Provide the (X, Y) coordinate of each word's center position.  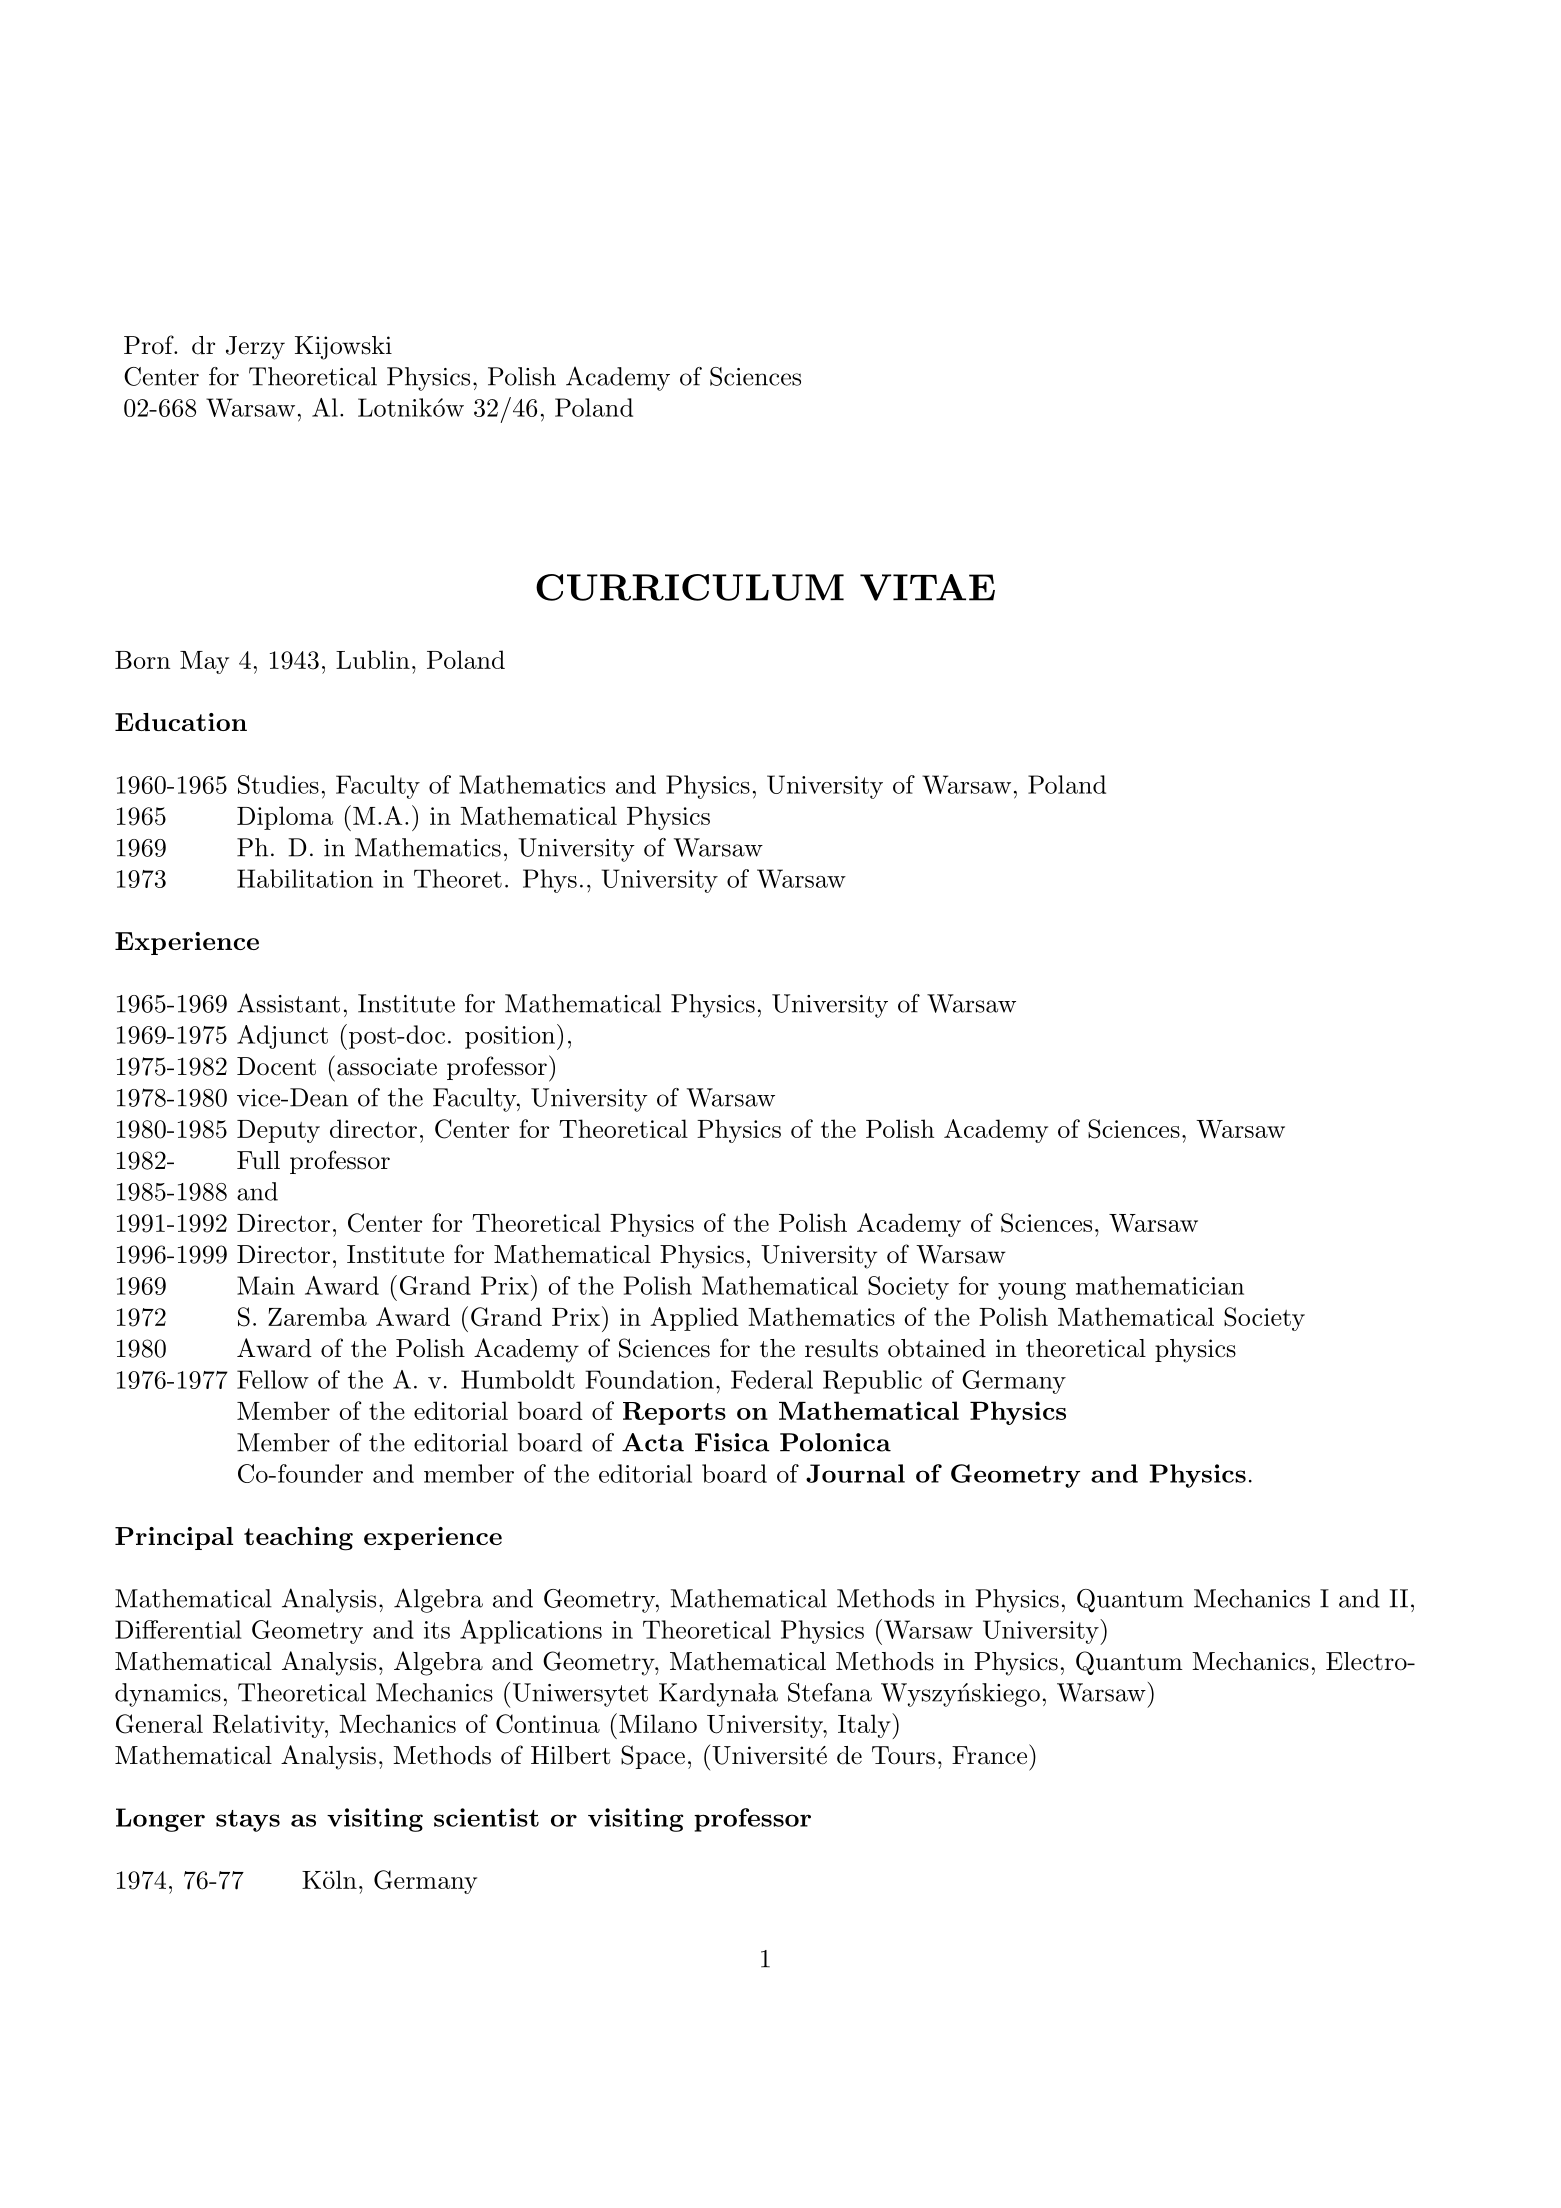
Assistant (288, 1003)
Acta (653, 1442)
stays (248, 1821)
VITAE (927, 587)
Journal (855, 1473)
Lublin (373, 659)
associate (387, 1066)
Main (266, 1285)
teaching (298, 1539)
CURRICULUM (690, 587)
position (510, 1037)
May (204, 662)
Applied (694, 1319)
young (1032, 1291)
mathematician (1160, 1285)
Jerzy (255, 348)
